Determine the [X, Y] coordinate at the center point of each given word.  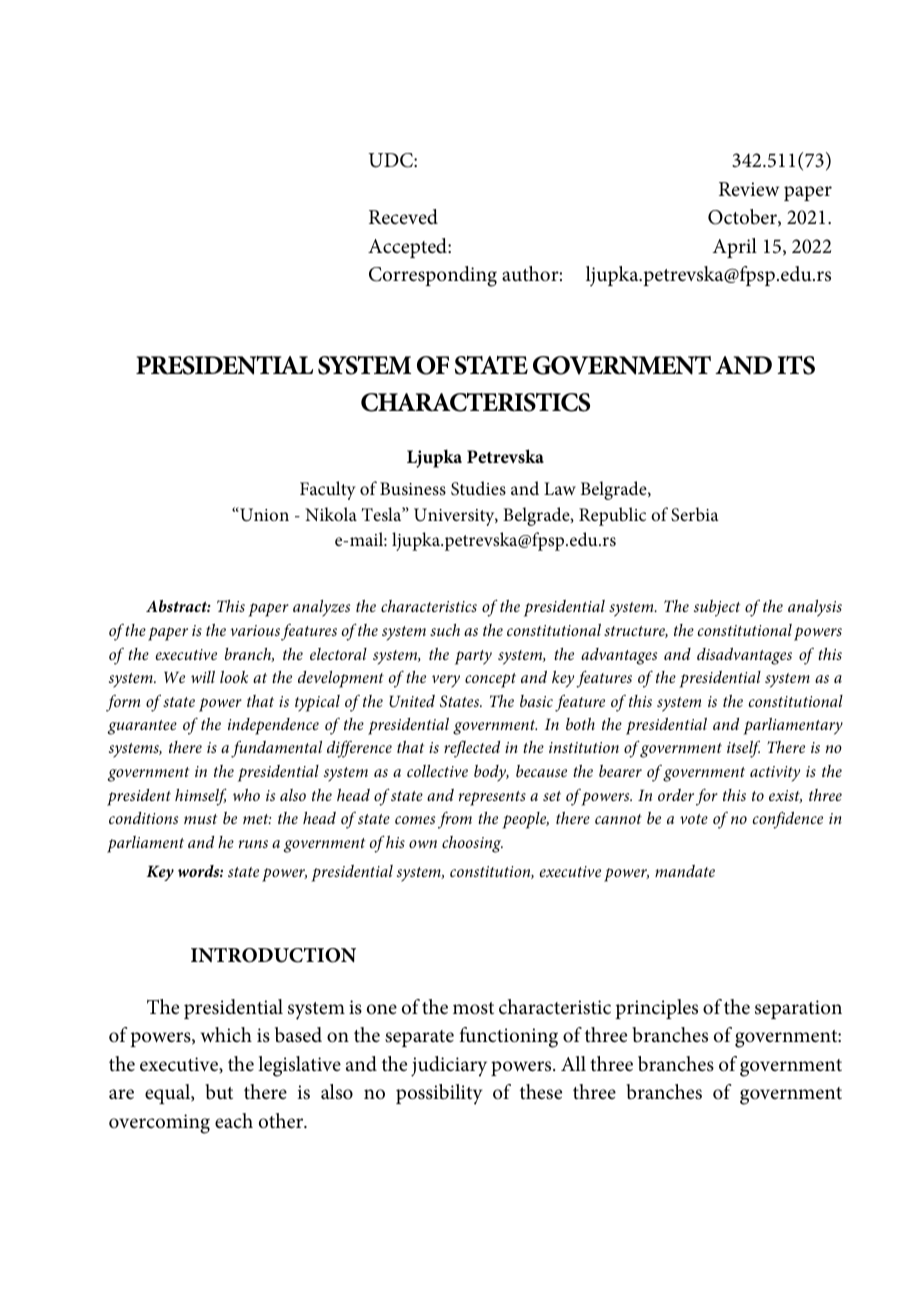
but [219, 1092]
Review [749, 189]
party [473, 657]
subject [717, 608]
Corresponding [433, 276]
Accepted [408, 248]
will [203, 677]
